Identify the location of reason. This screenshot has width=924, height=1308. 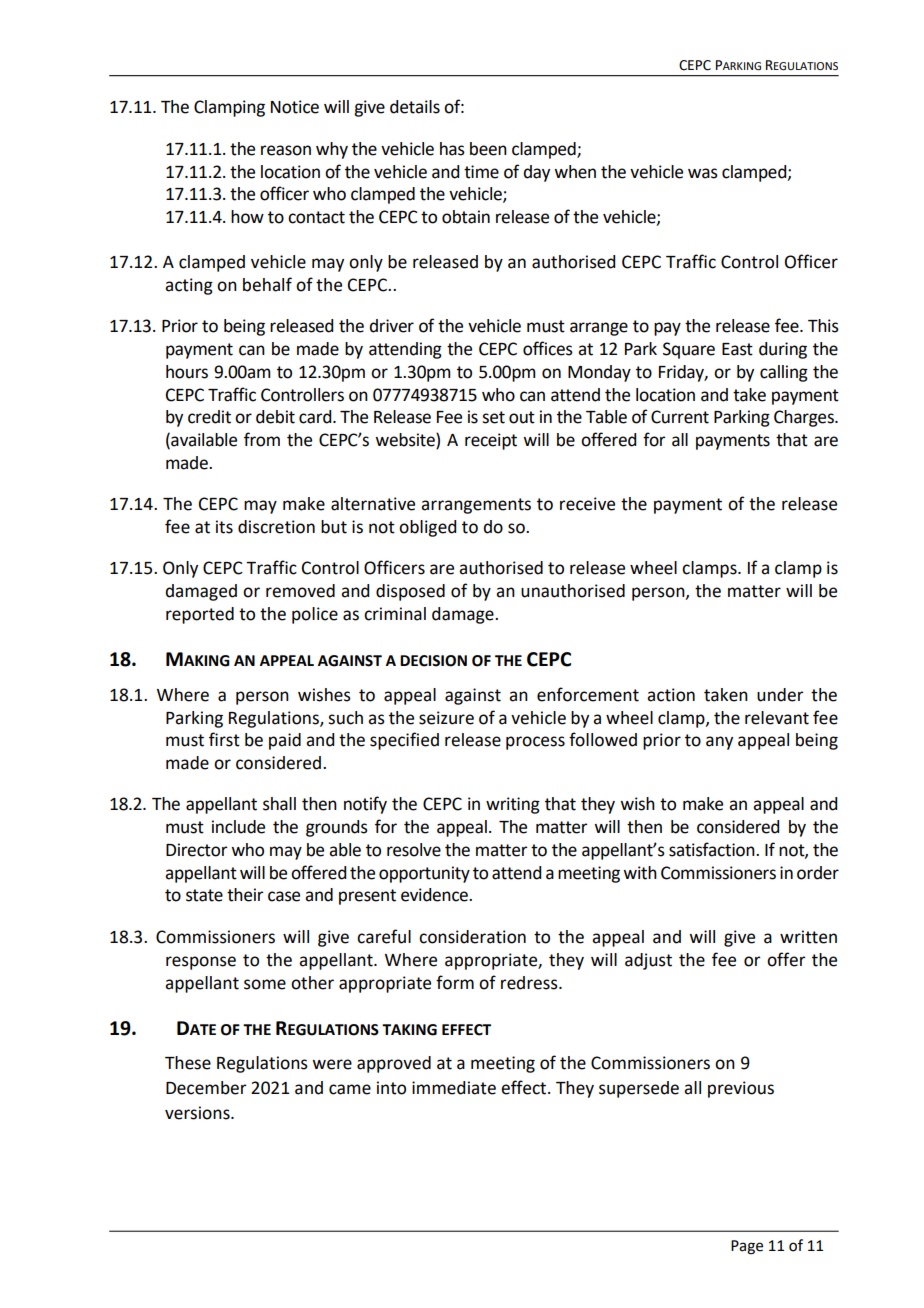
(286, 150).
